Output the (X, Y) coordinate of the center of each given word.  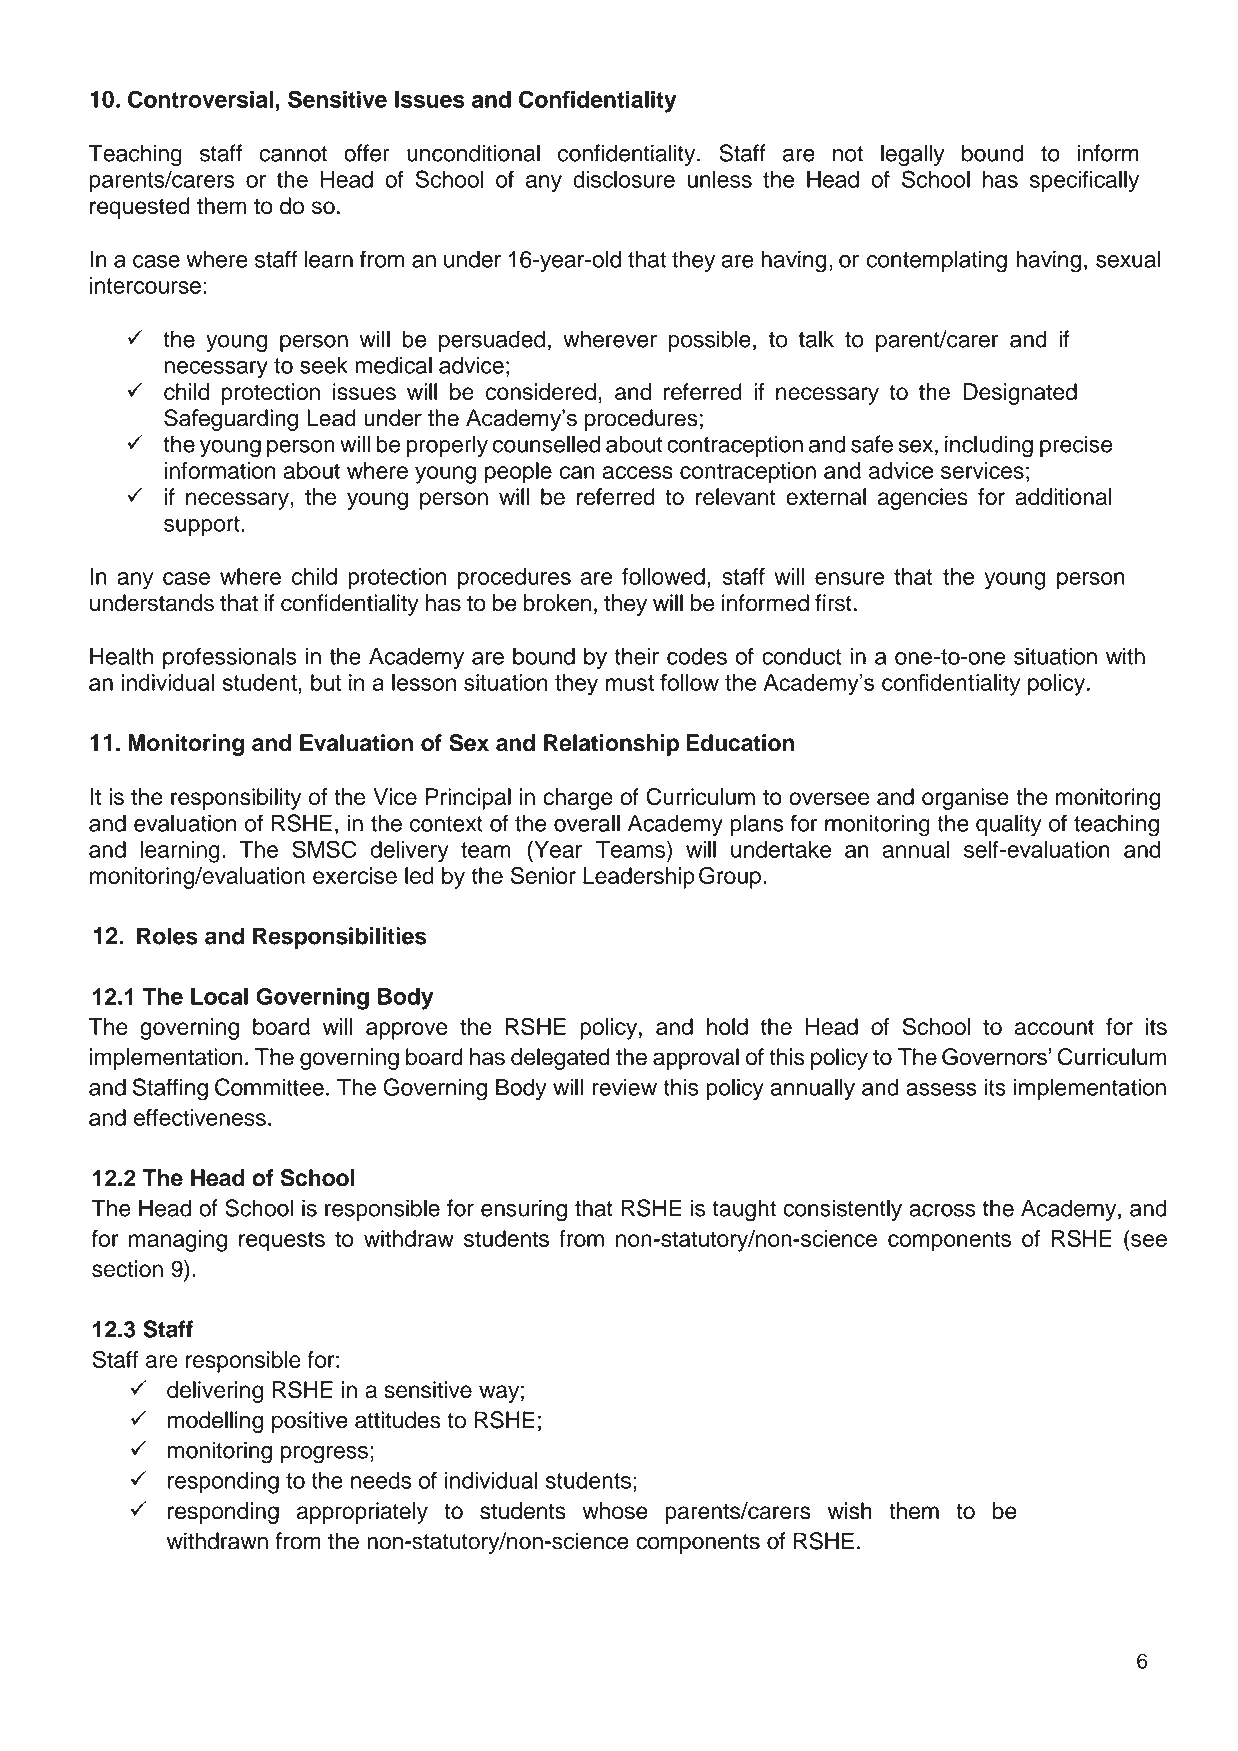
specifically (1084, 181)
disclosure (624, 179)
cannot (293, 154)
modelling (215, 1422)
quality (1009, 825)
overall (587, 823)
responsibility (236, 799)
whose (615, 1511)
